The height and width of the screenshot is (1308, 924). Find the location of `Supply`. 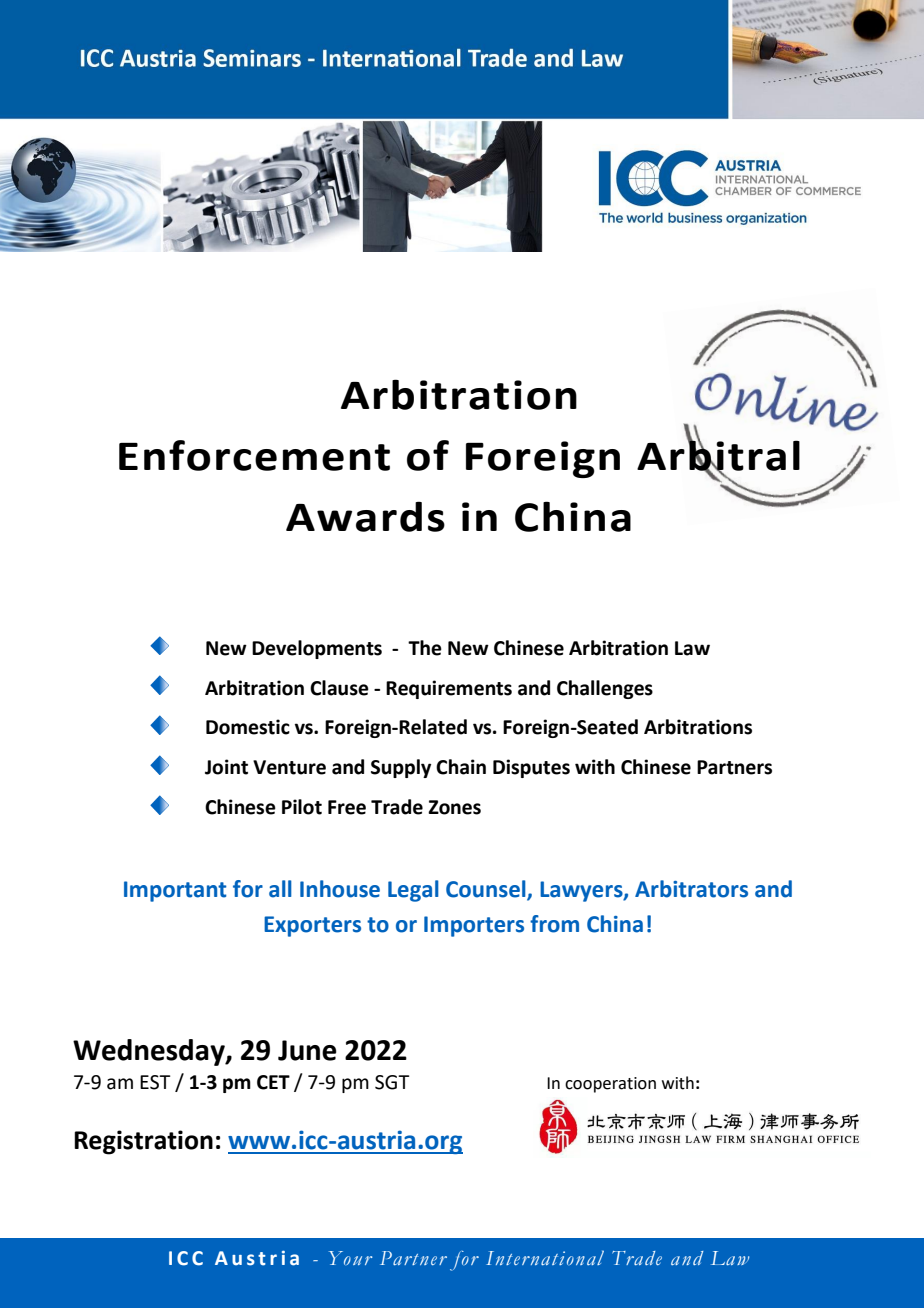

Supply is located at coordinates (401, 768).
